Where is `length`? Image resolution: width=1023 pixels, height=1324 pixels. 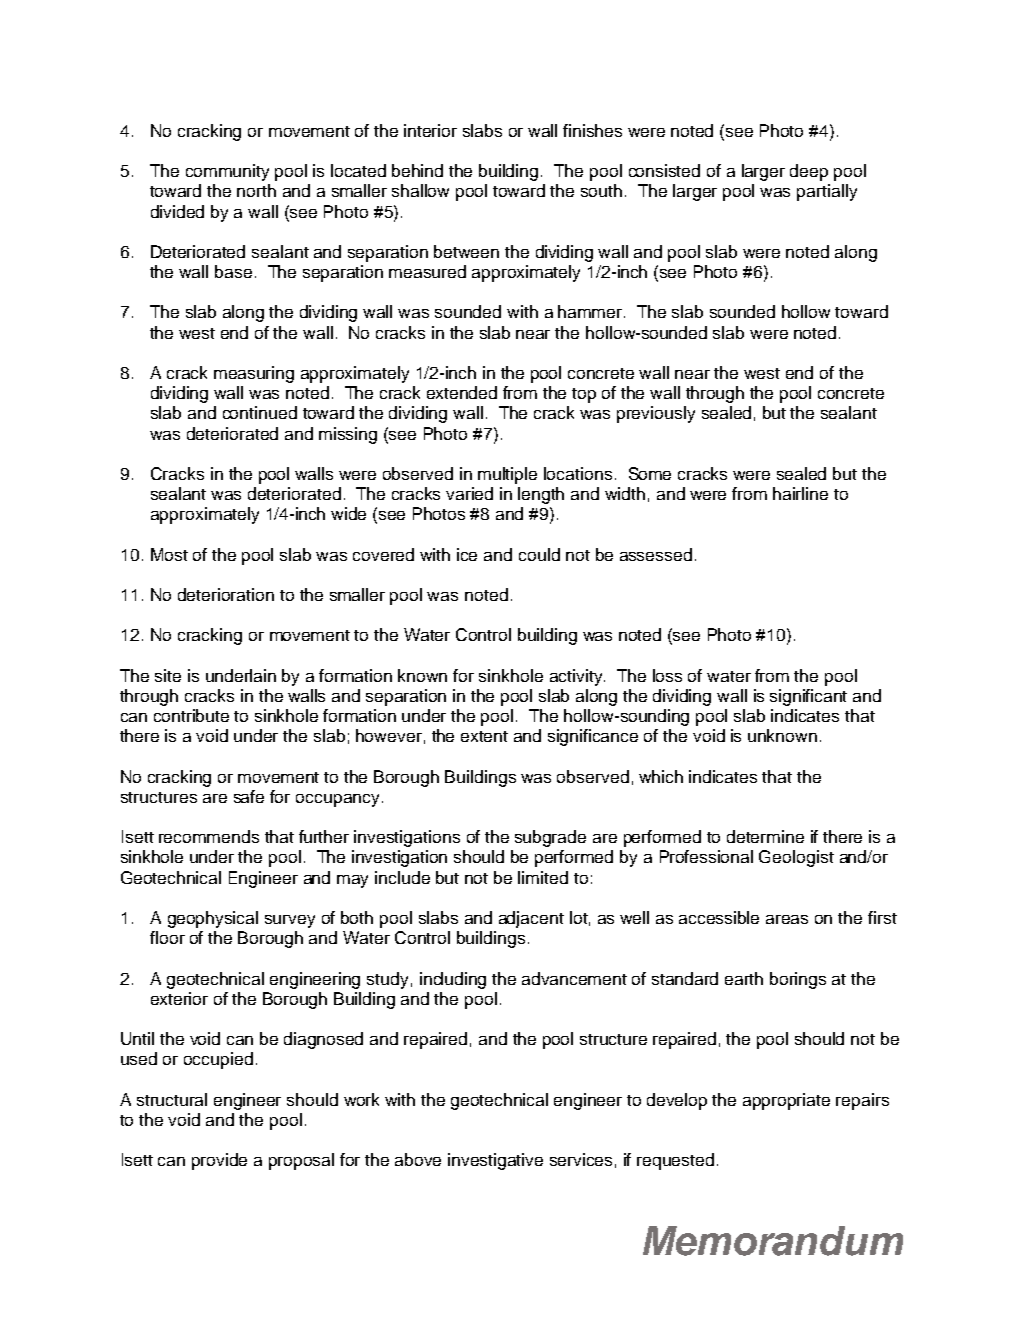
length is located at coordinates (541, 495).
